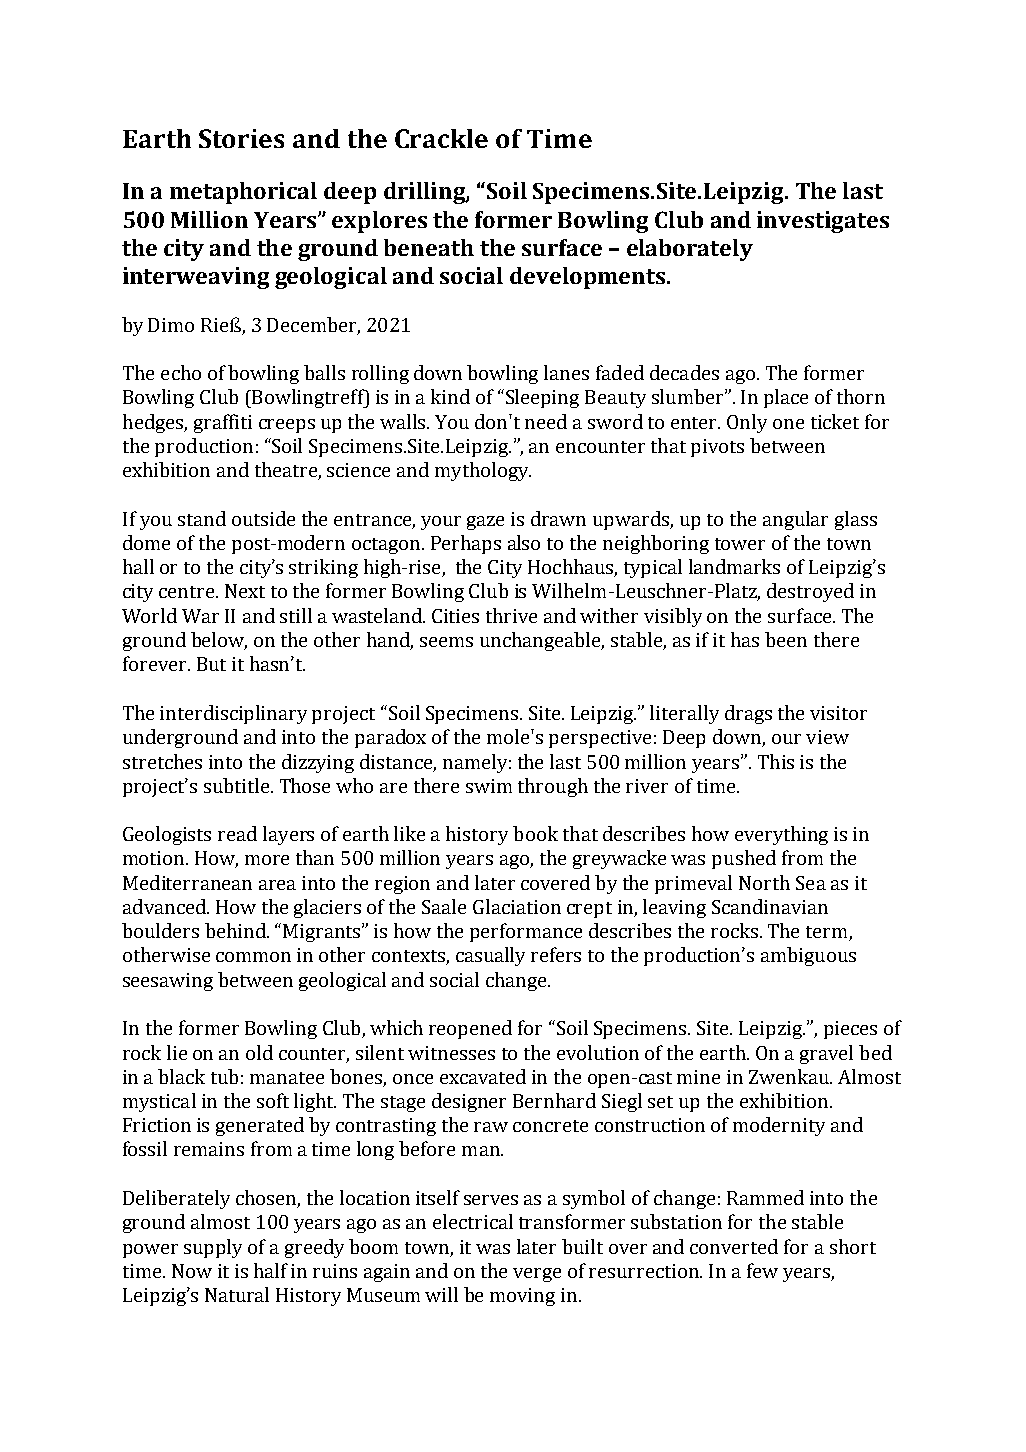 This screenshot has width=1026, height=1452. What do you see at coordinates (223, 423) in the screenshot?
I see `graffiti` at bounding box center [223, 423].
